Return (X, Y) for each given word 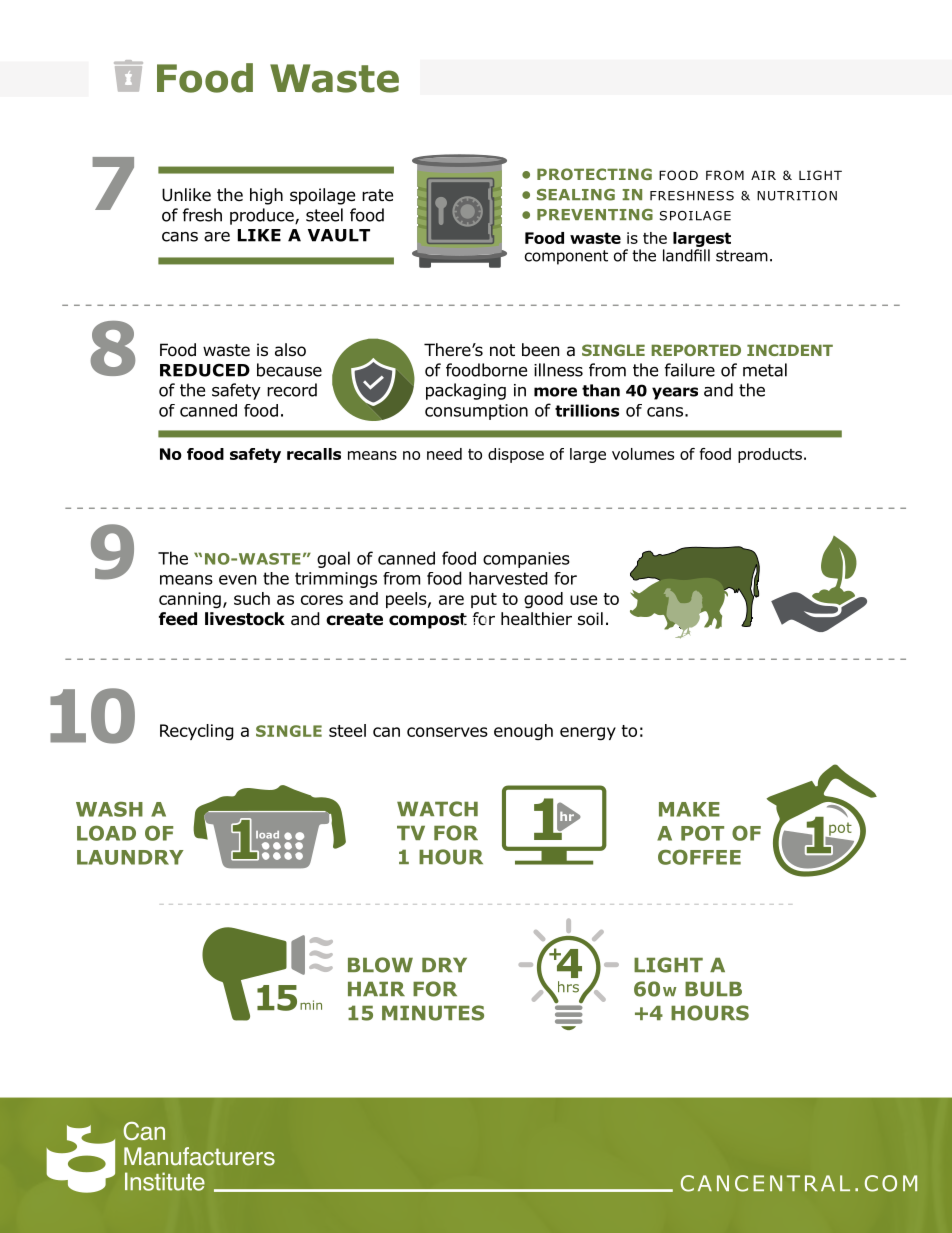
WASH (109, 809)
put (484, 600)
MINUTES (433, 1013)
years (675, 393)
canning (190, 600)
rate (377, 195)
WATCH (437, 809)
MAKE (689, 809)
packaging (466, 391)
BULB (713, 989)
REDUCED (205, 370)
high (266, 196)
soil (590, 619)
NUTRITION (797, 196)
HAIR (376, 989)
